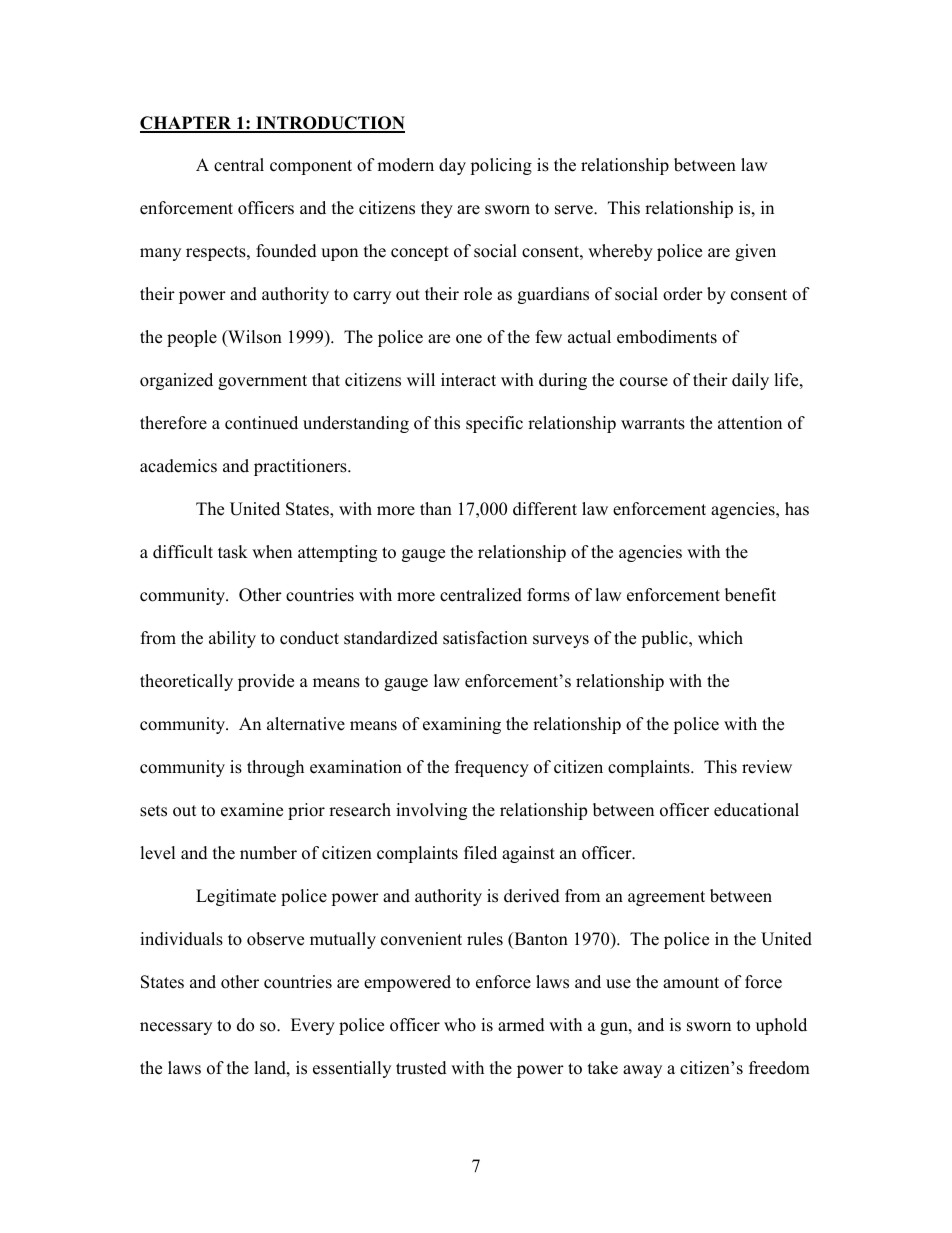 The height and width of the image is (1233, 952). What do you see at coordinates (750, 381) in the image?
I see `daily` at bounding box center [750, 381].
